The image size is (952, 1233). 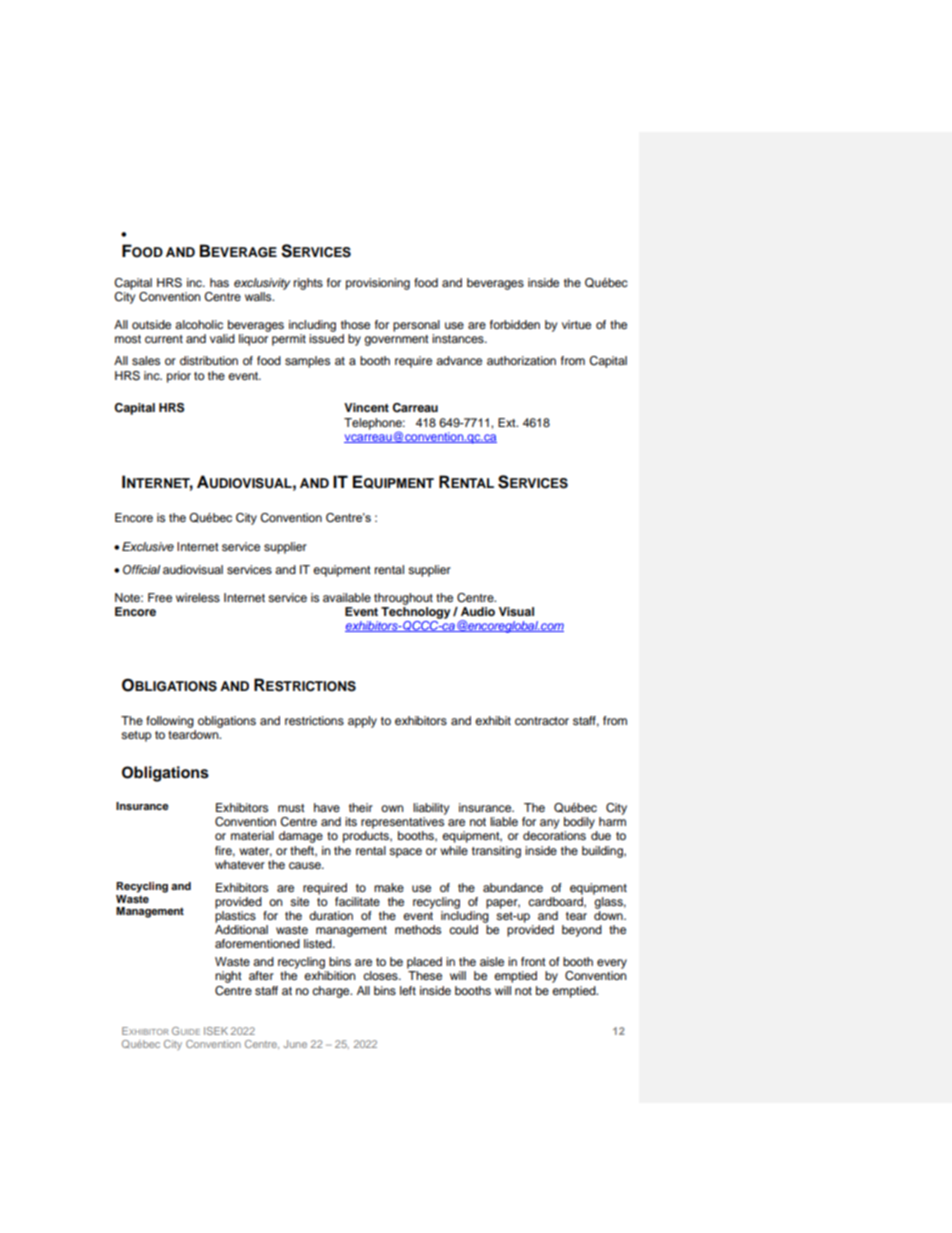 I want to click on virtue, so click(x=576, y=324).
